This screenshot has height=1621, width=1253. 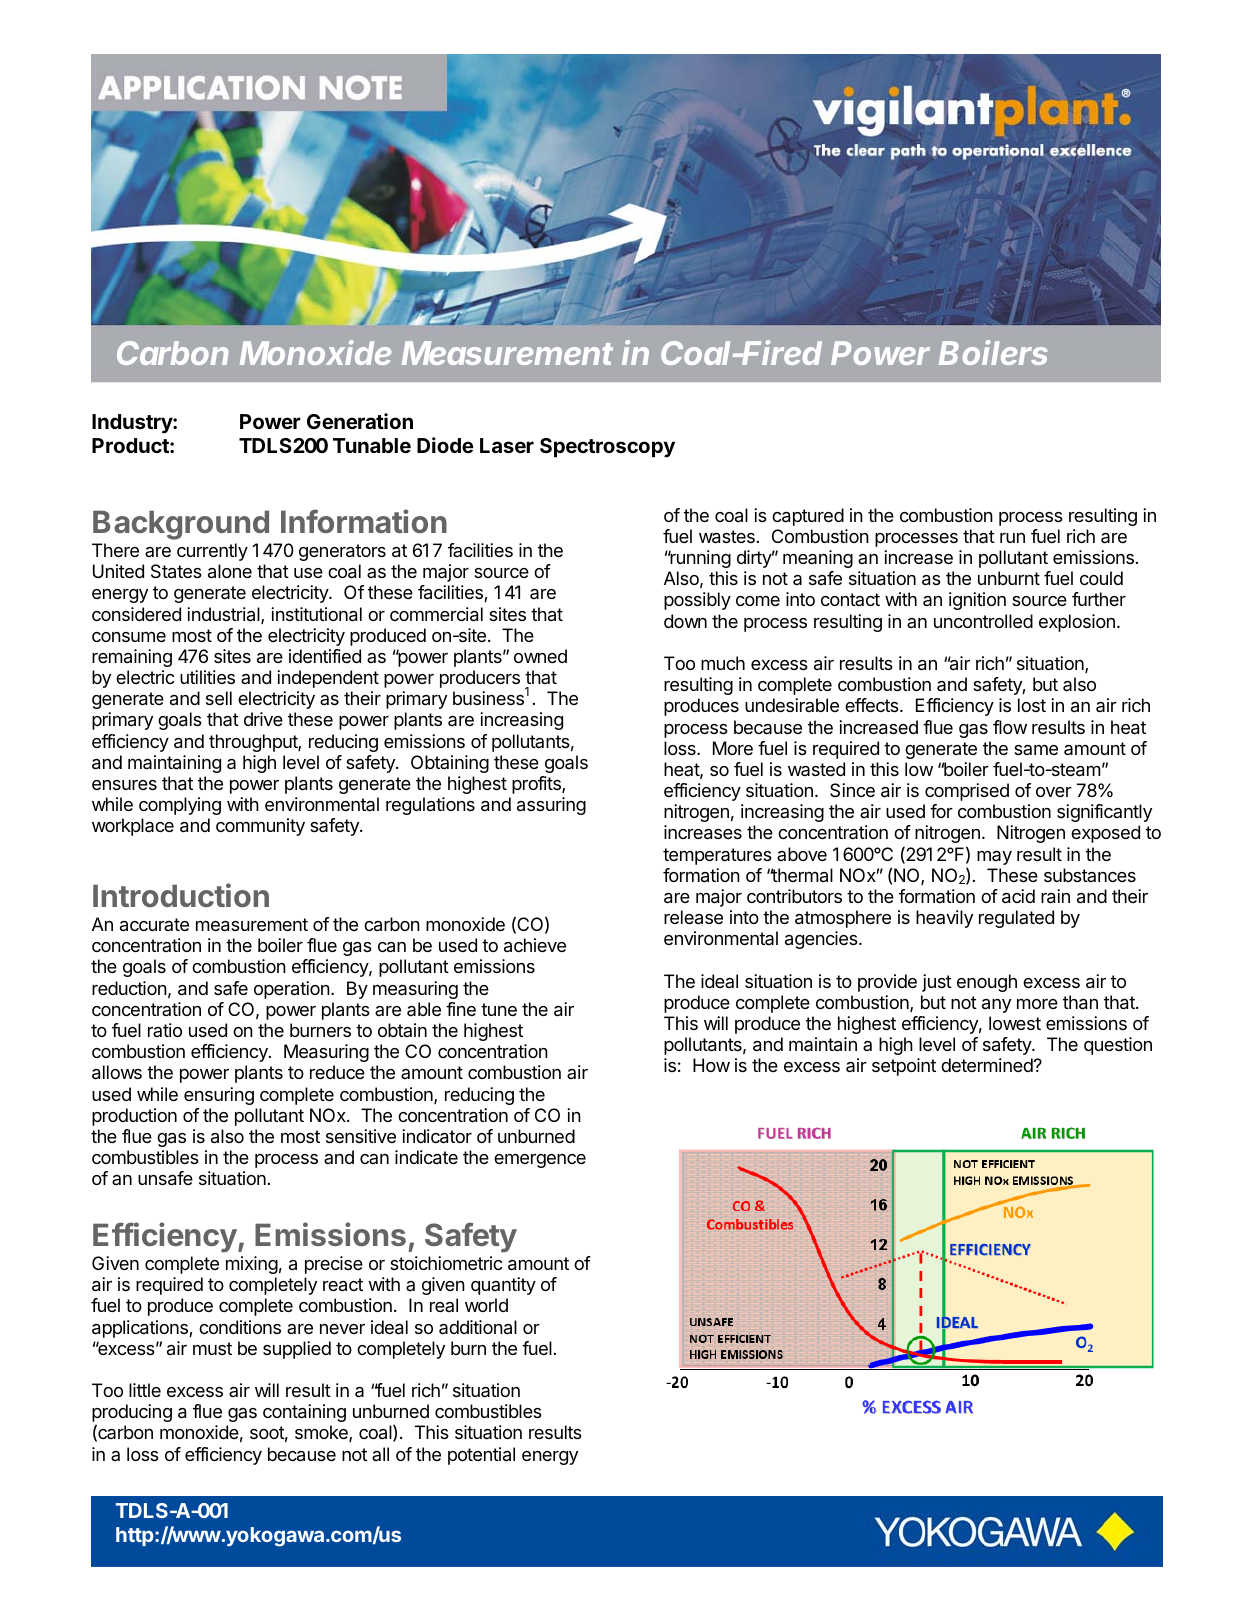 I want to click on captured, so click(x=808, y=517).
